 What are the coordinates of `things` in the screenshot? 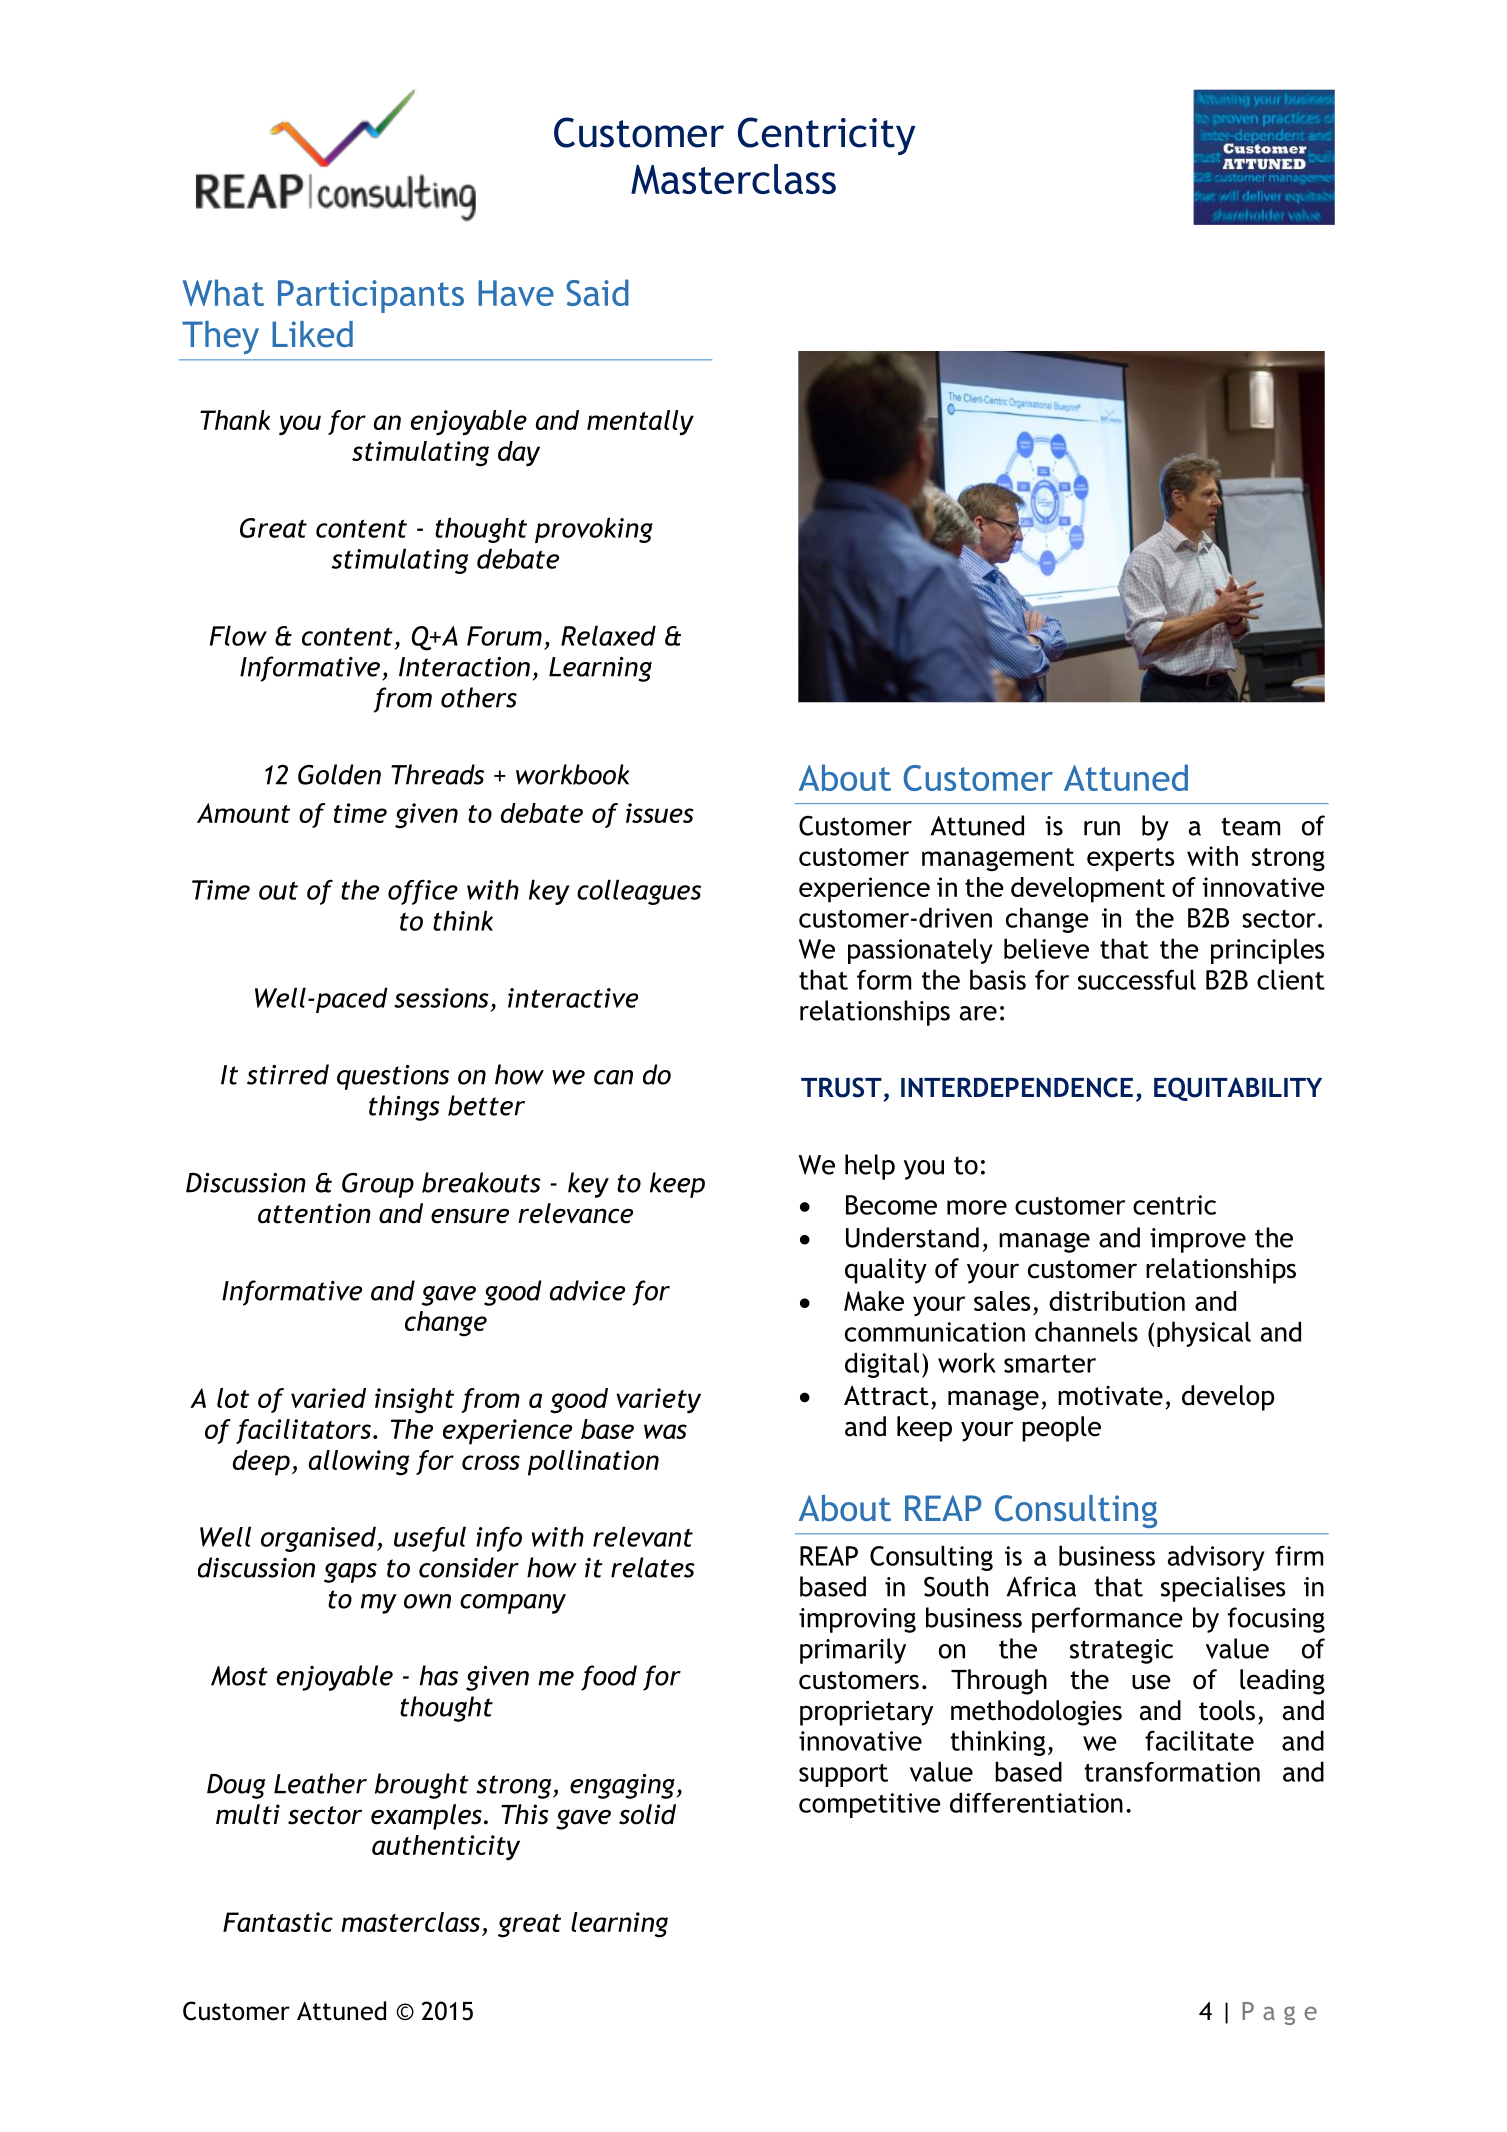 It's located at (404, 1108).
